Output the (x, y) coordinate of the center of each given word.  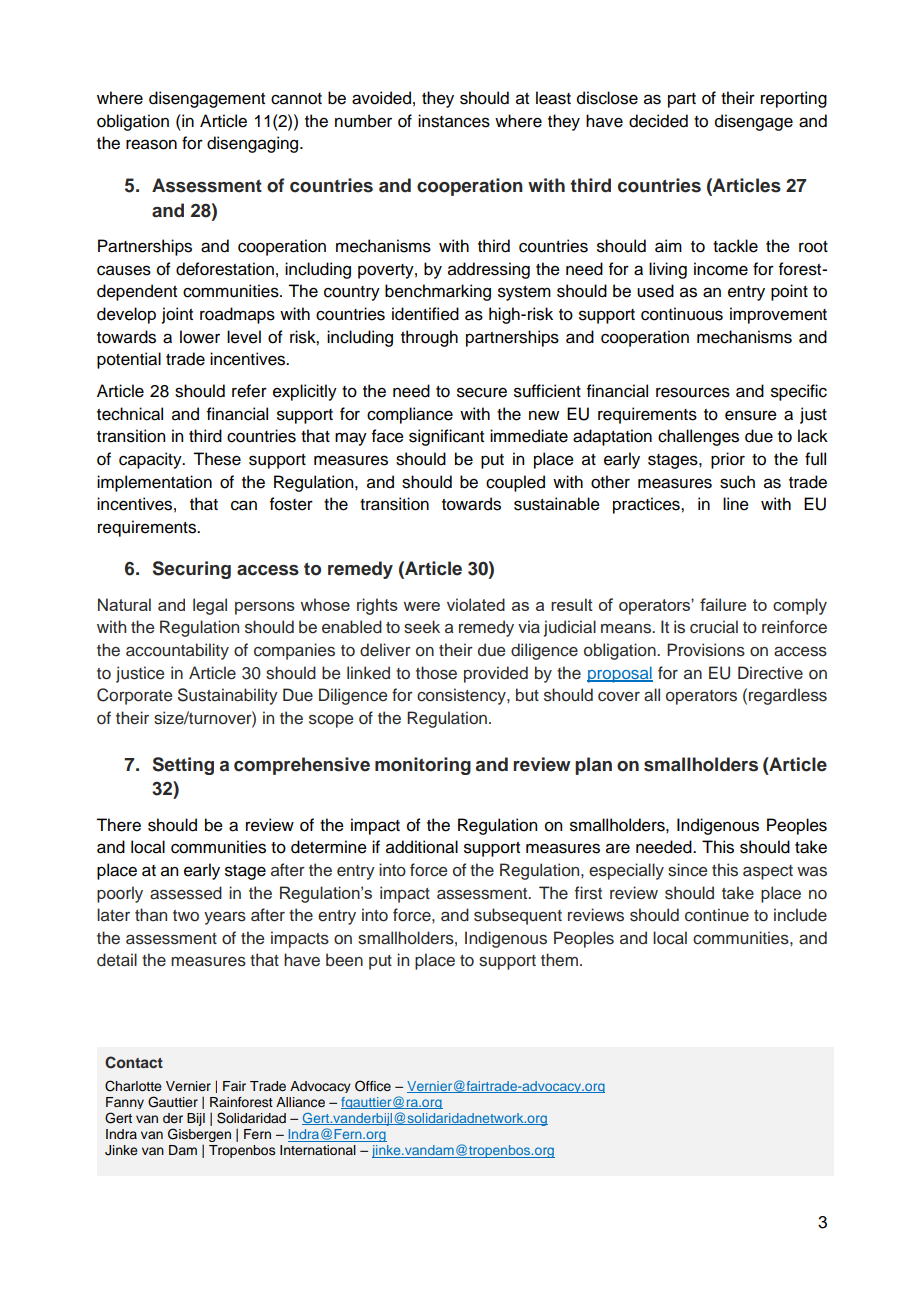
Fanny (125, 1103)
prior (728, 460)
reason (151, 144)
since (687, 870)
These (217, 459)
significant (446, 437)
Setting (183, 766)
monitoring (423, 766)
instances (454, 121)
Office (373, 1086)
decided (658, 121)
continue (717, 915)
